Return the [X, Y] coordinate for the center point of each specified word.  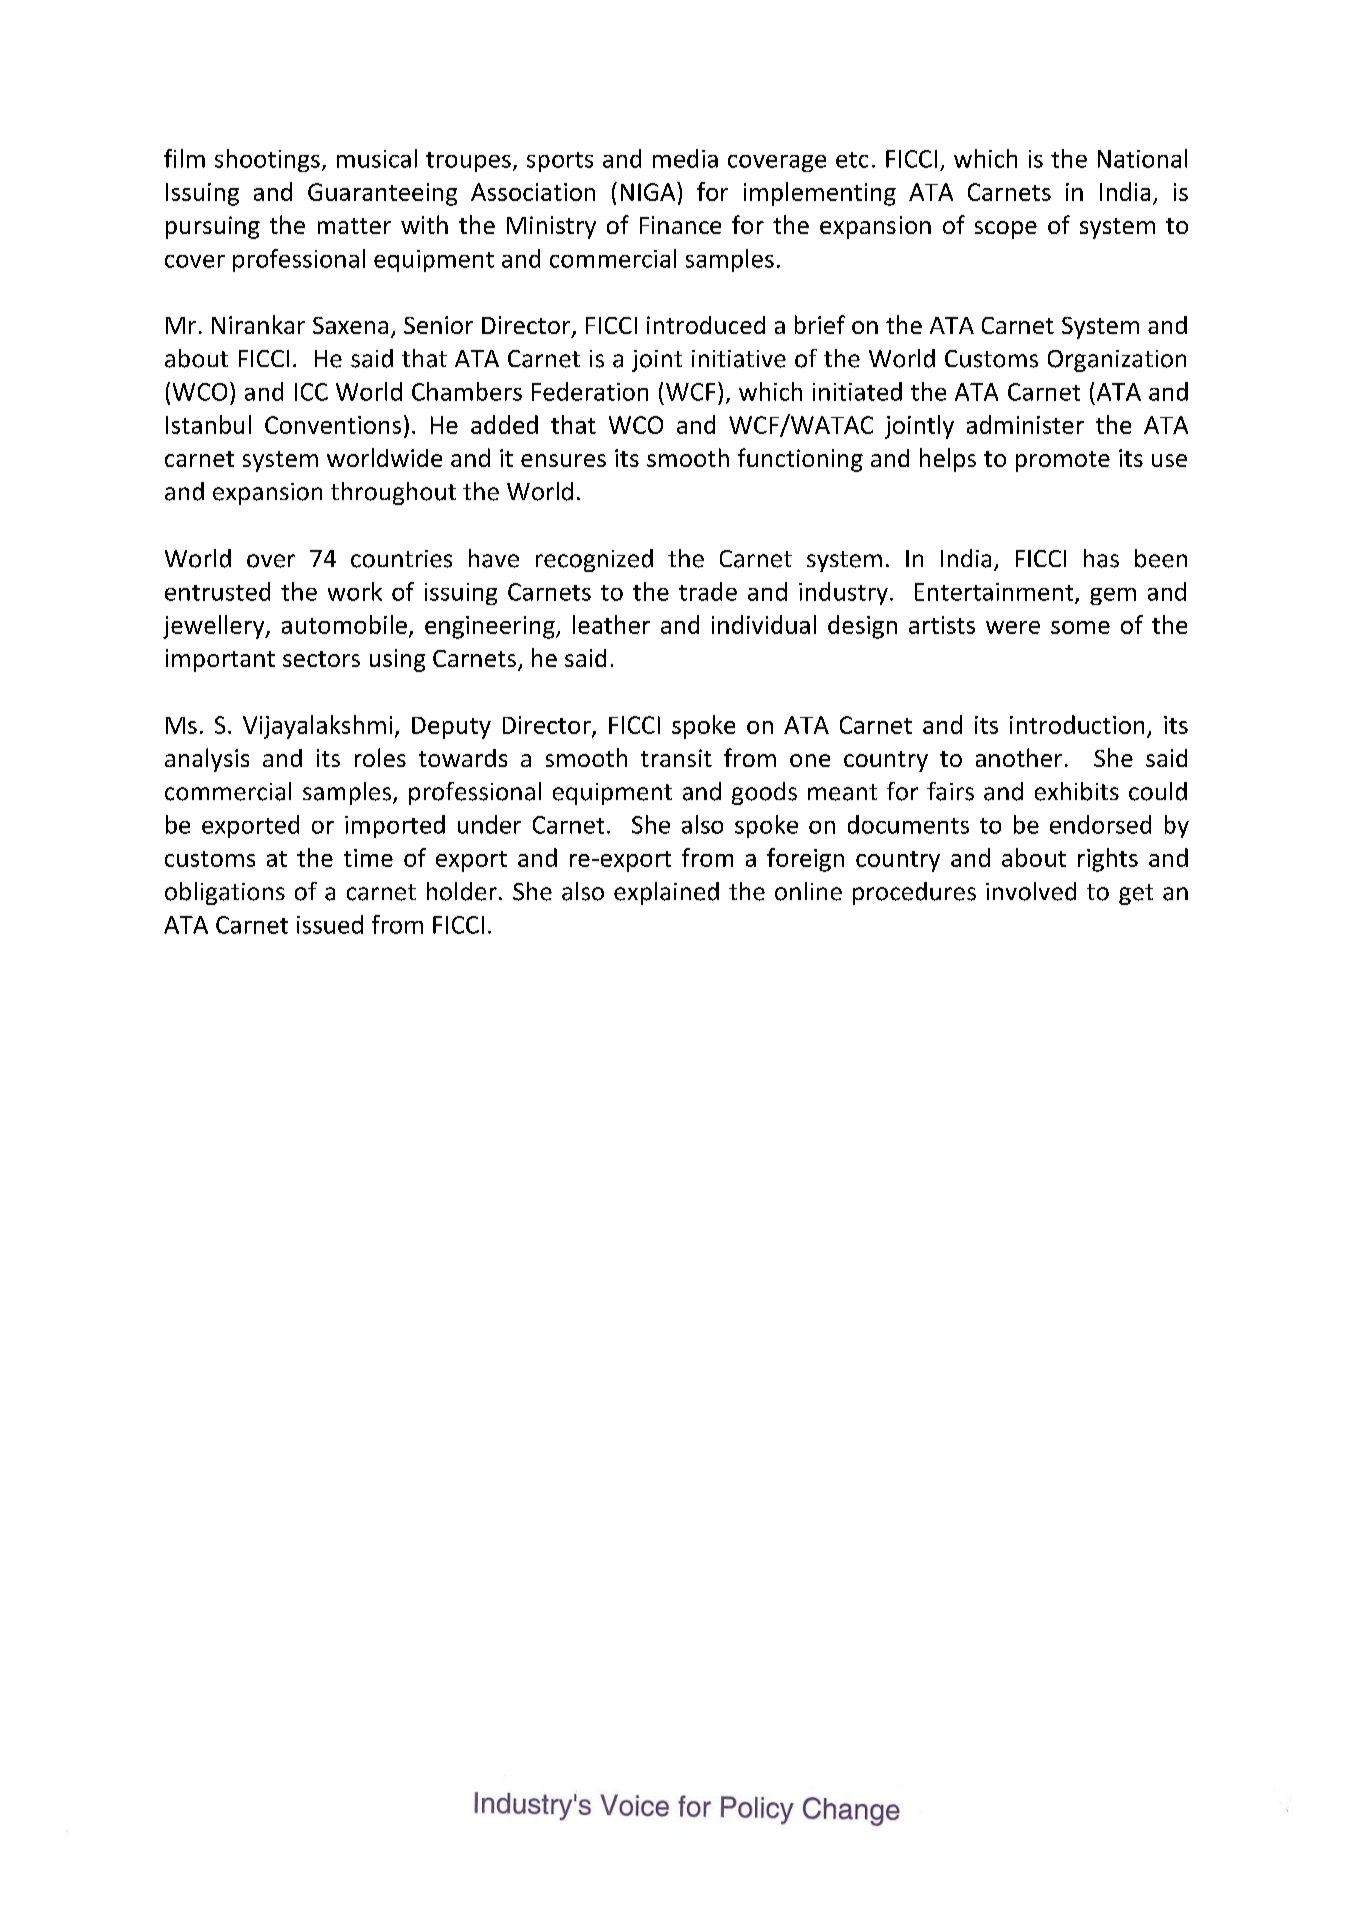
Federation [590, 391]
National [1142, 158]
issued [330, 924]
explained [666, 893]
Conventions [333, 425]
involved [1031, 891]
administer [1025, 424]
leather [611, 624]
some [1080, 627]
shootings [267, 160]
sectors [321, 659]
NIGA [649, 191]
